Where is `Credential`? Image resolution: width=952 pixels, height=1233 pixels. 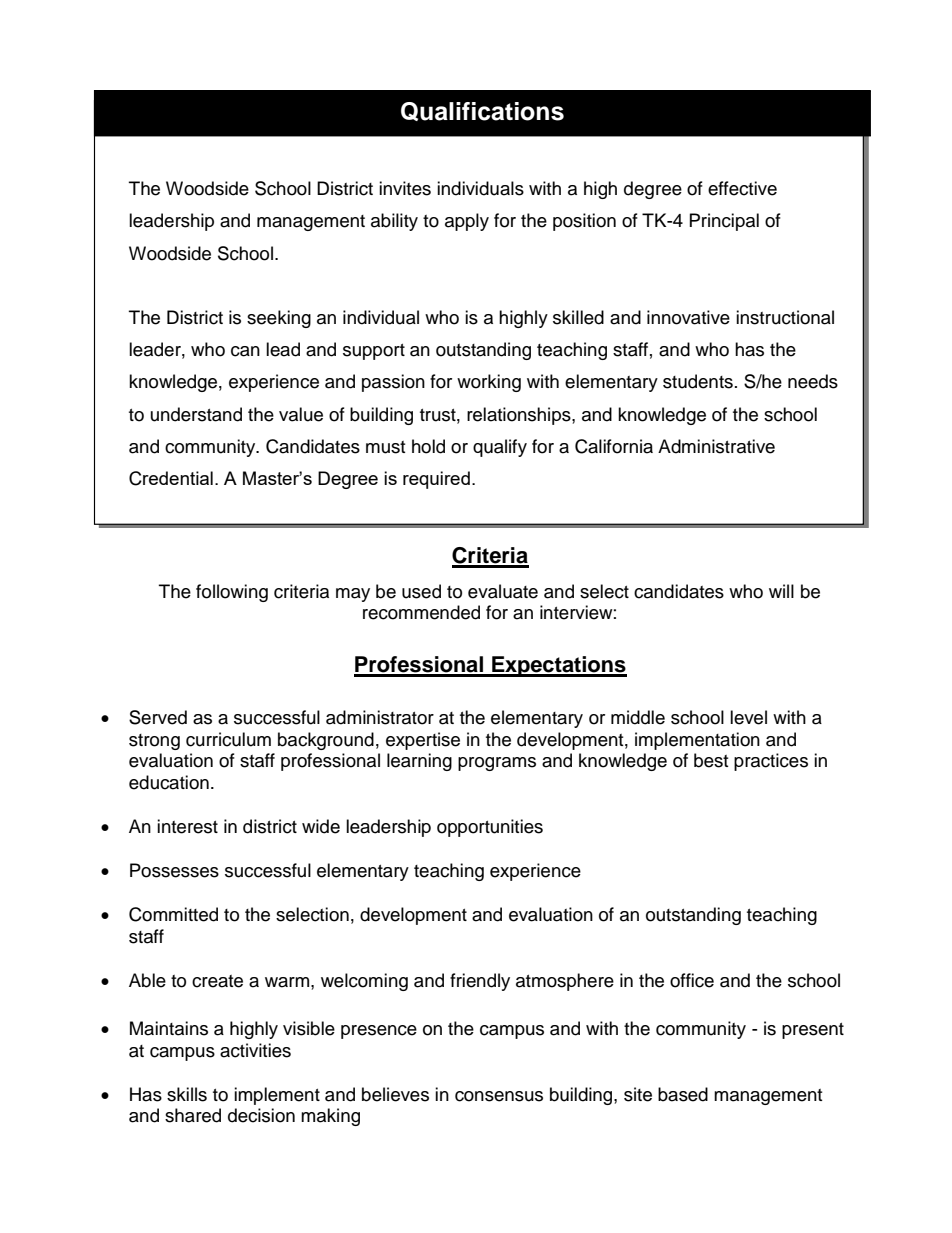
Credential is located at coordinates (171, 478).
